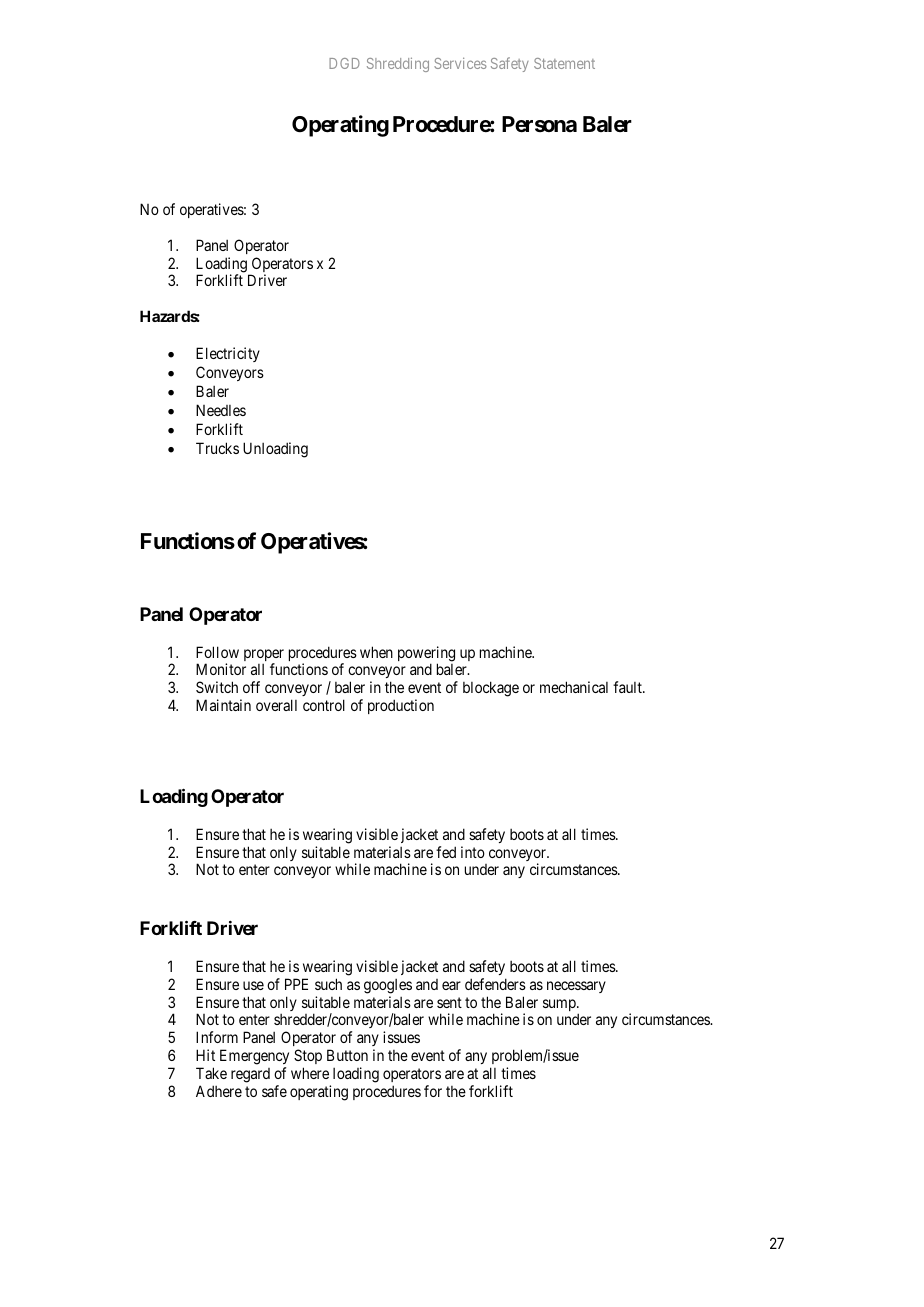 The width and height of the page is (924, 1307). What do you see at coordinates (574, 687) in the page?
I see `mechanical` at bounding box center [574, 687].
